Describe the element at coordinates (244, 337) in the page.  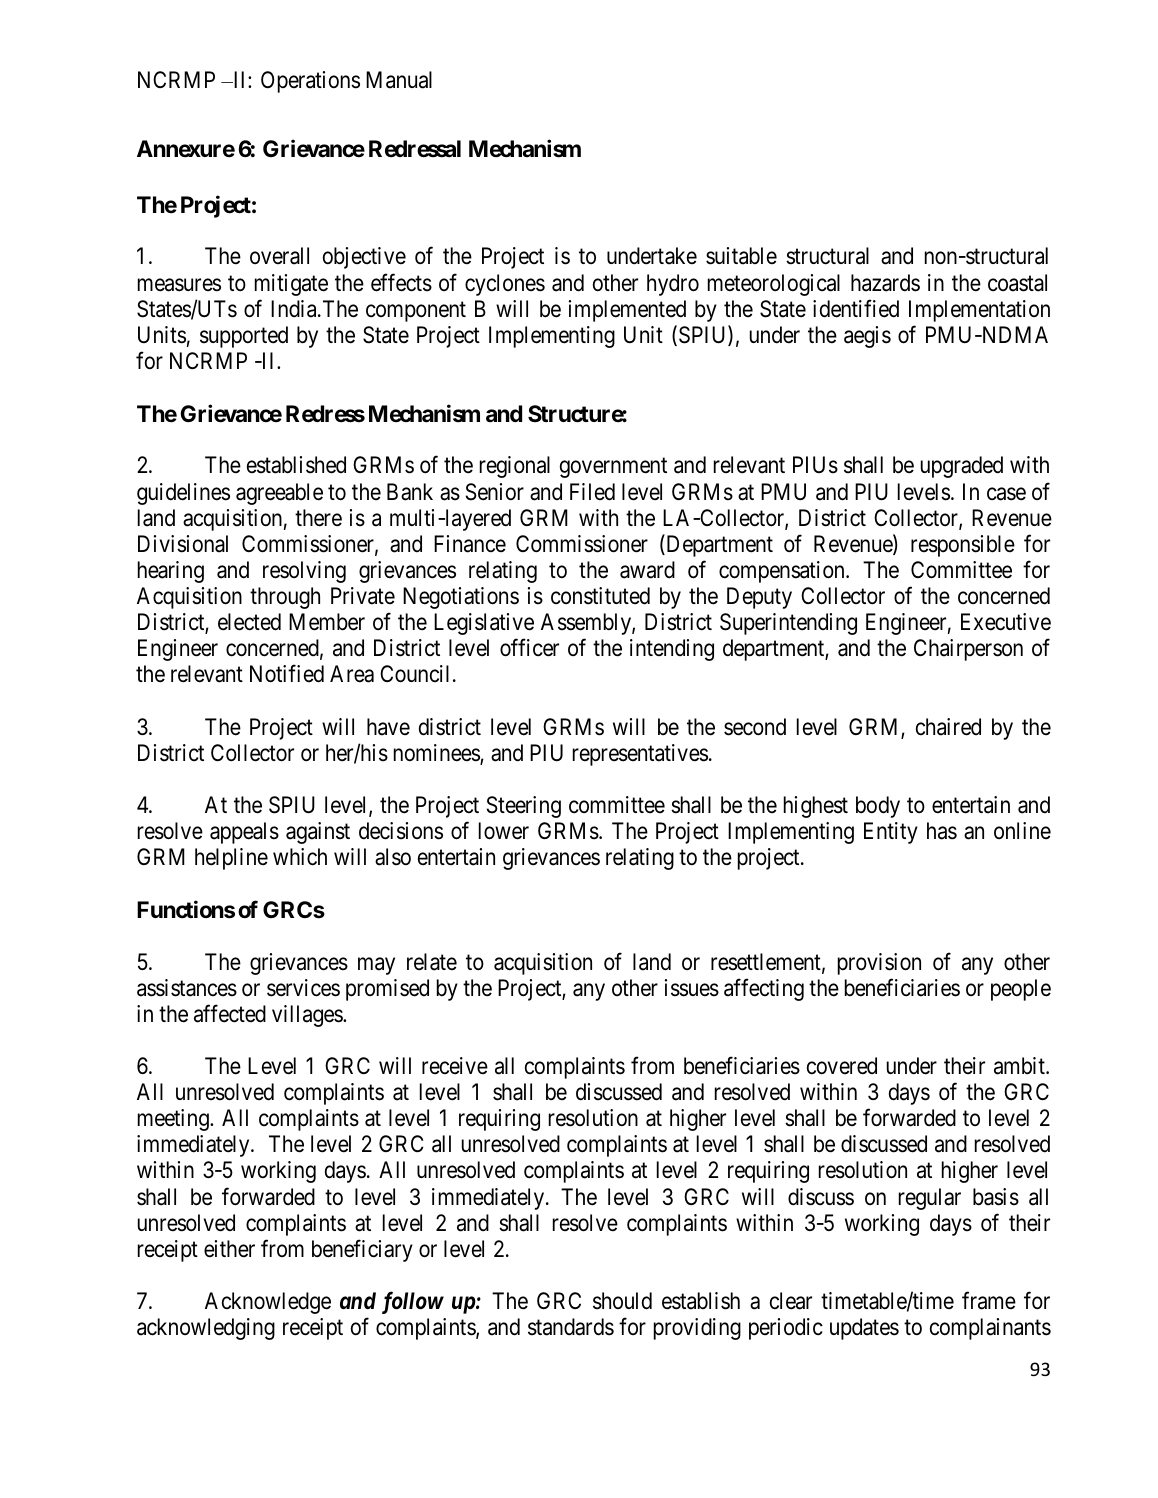
I see `supported` at that location.
